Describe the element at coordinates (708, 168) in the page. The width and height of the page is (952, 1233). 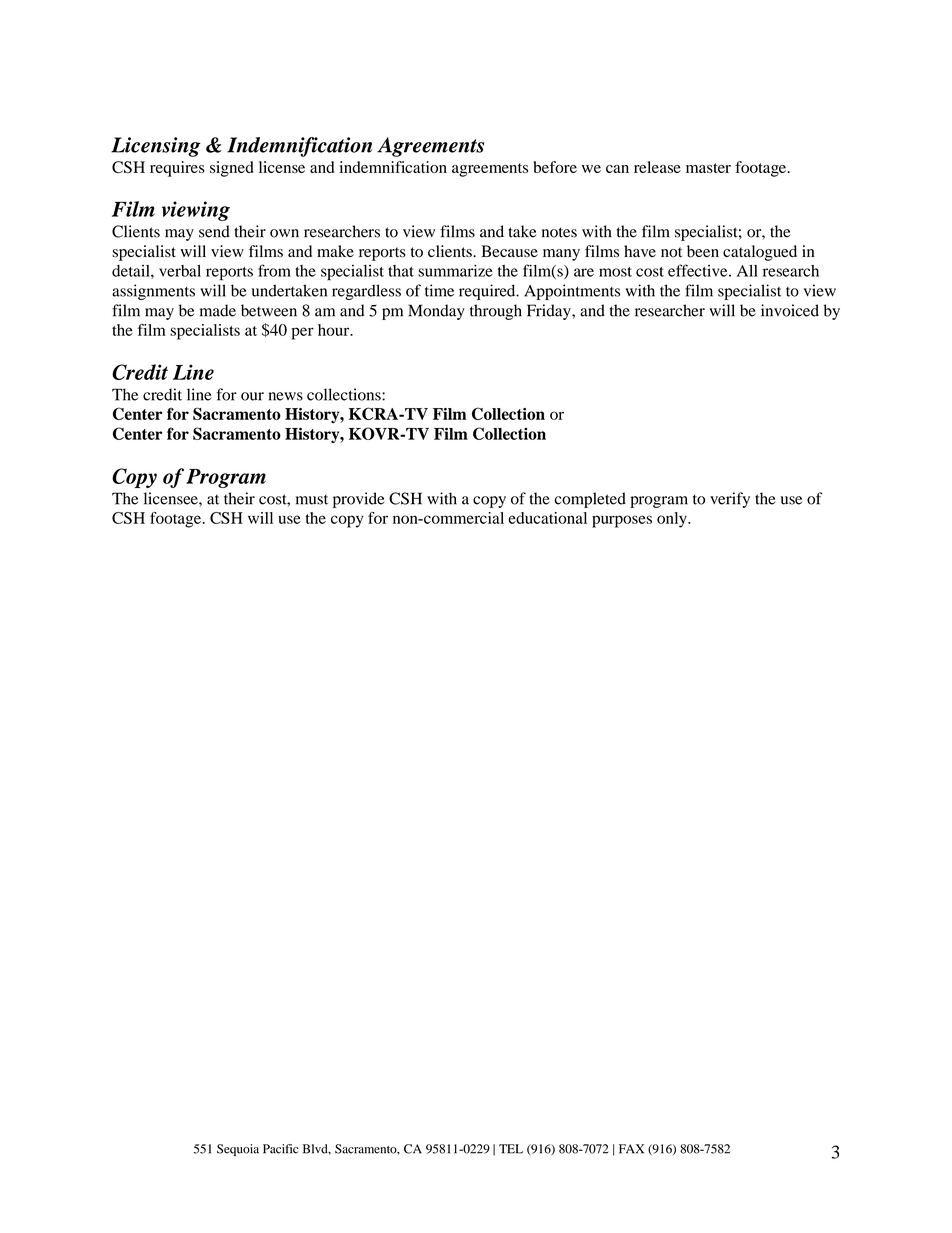
I see `master` at that location.
